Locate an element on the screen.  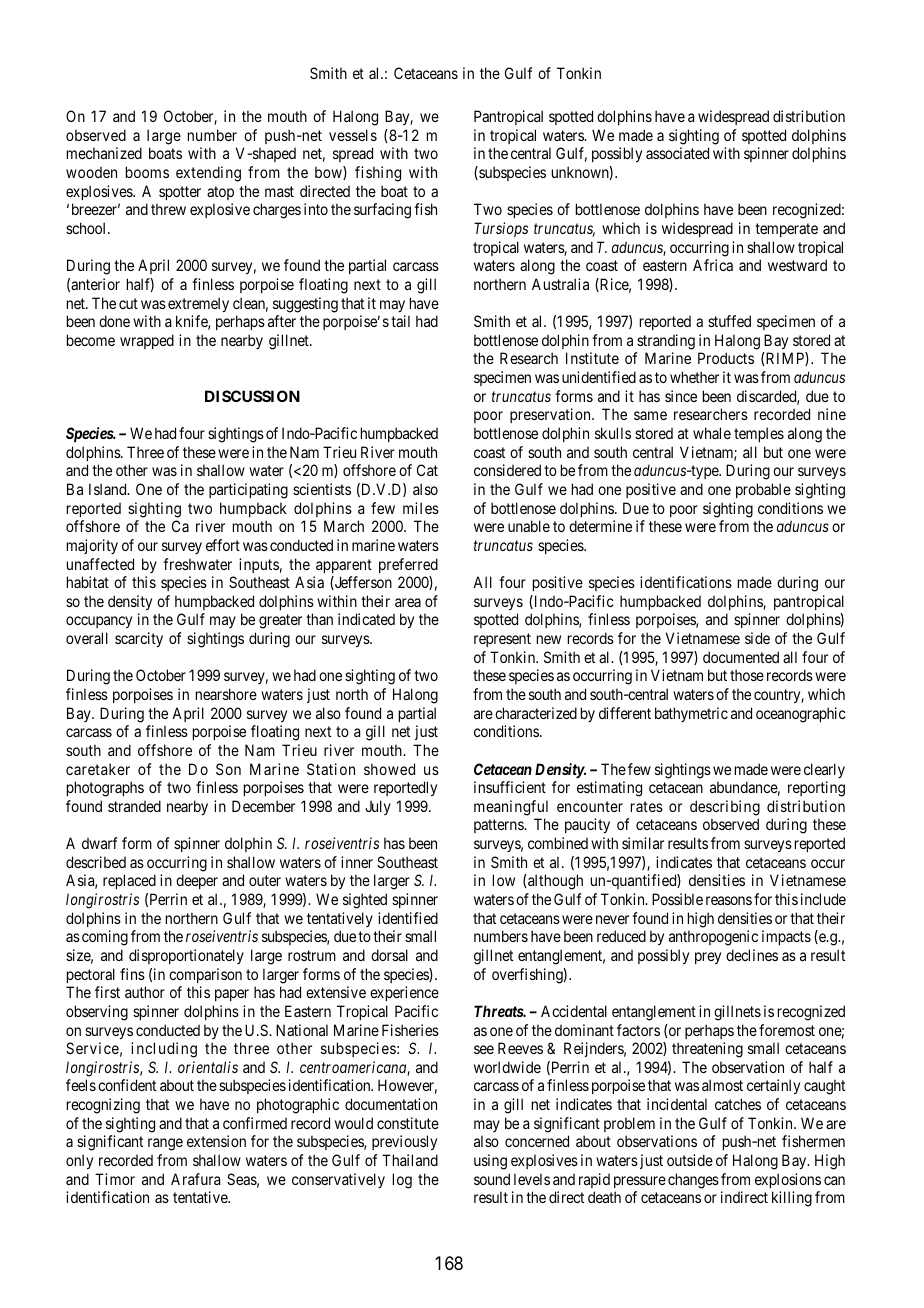
Africa is located at coordinates (713, 265).
